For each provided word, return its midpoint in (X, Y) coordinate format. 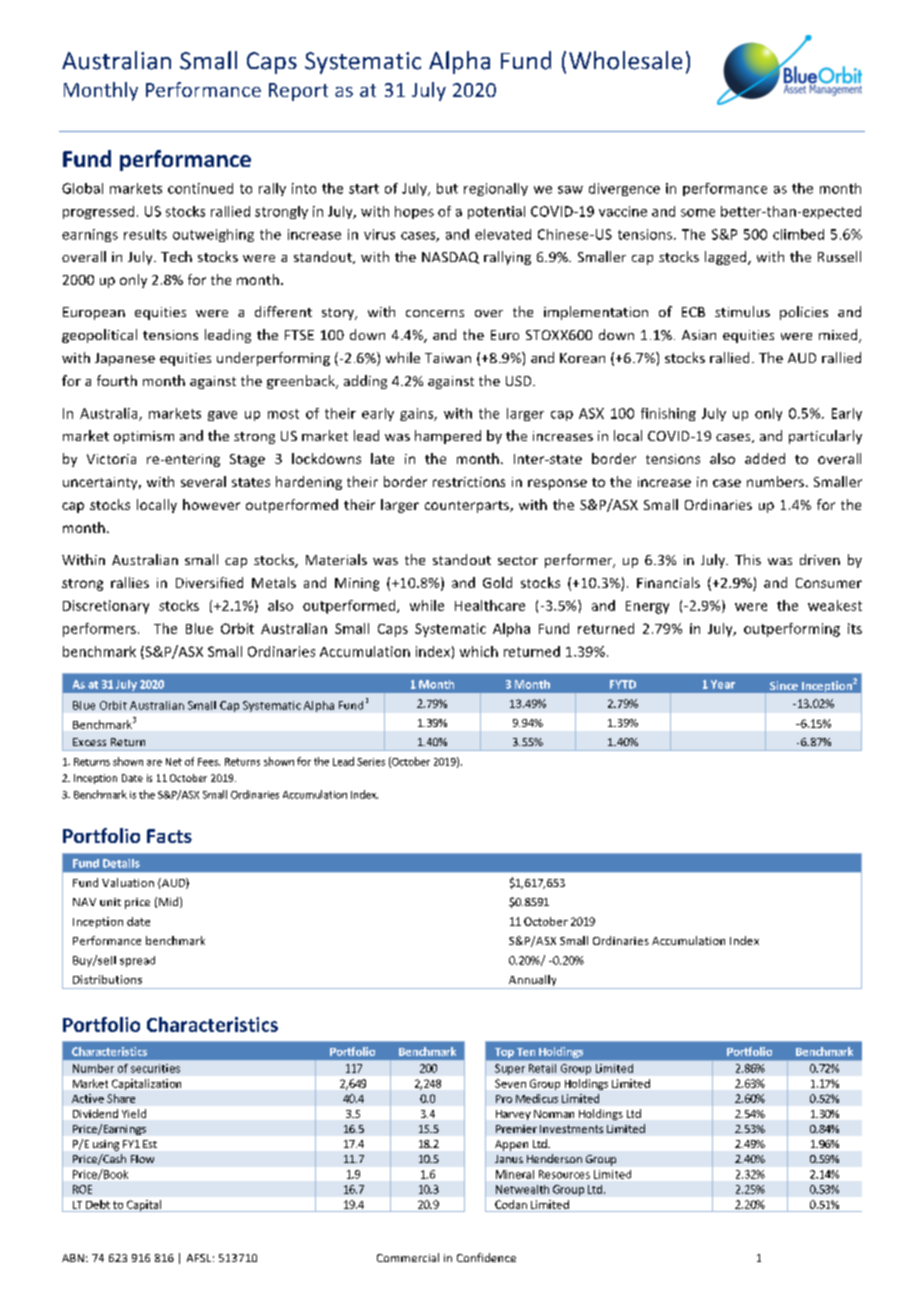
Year (723, 684)
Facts (169, 836)
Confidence (486, 1257)
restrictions (469, 482)
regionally (496, 189)
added (765, 458)
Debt (98, 1204)
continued (200, 188)
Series (371, 762)
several (203, 481)
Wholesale (625, 60)
